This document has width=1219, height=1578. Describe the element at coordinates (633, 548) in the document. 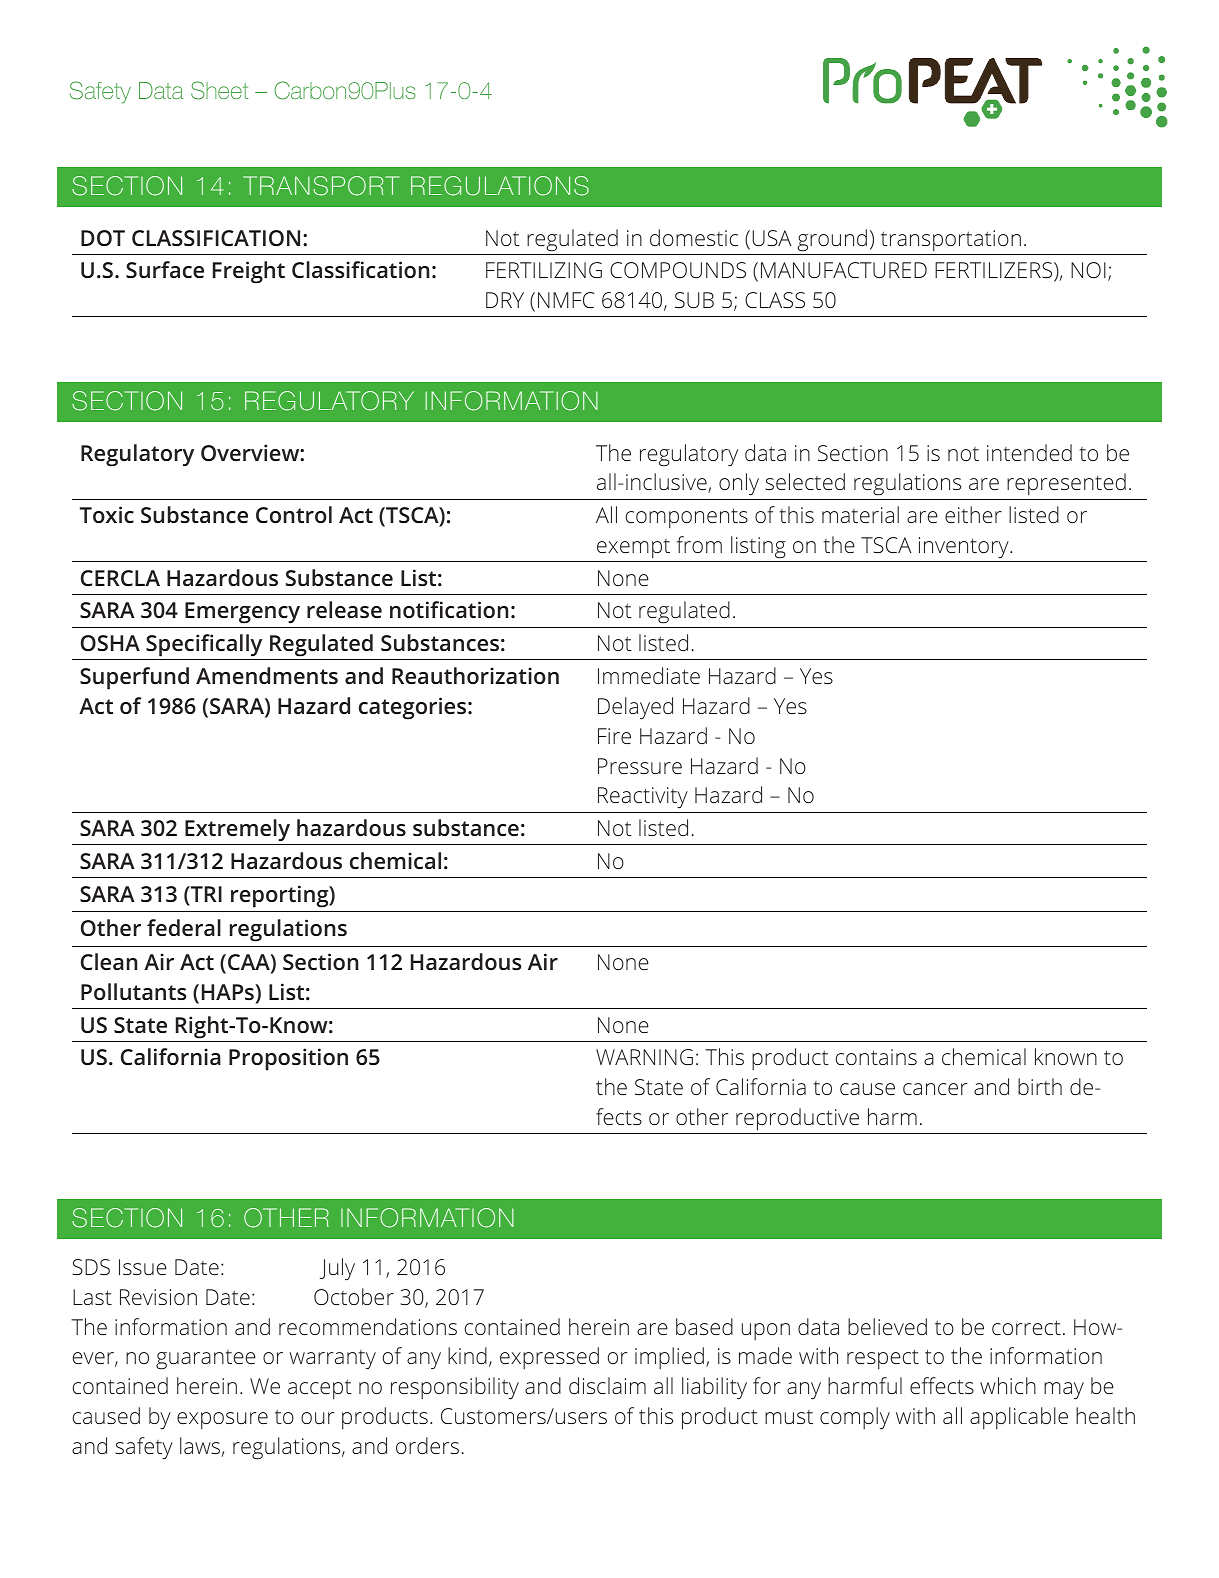

I see `exempt` at that location.
